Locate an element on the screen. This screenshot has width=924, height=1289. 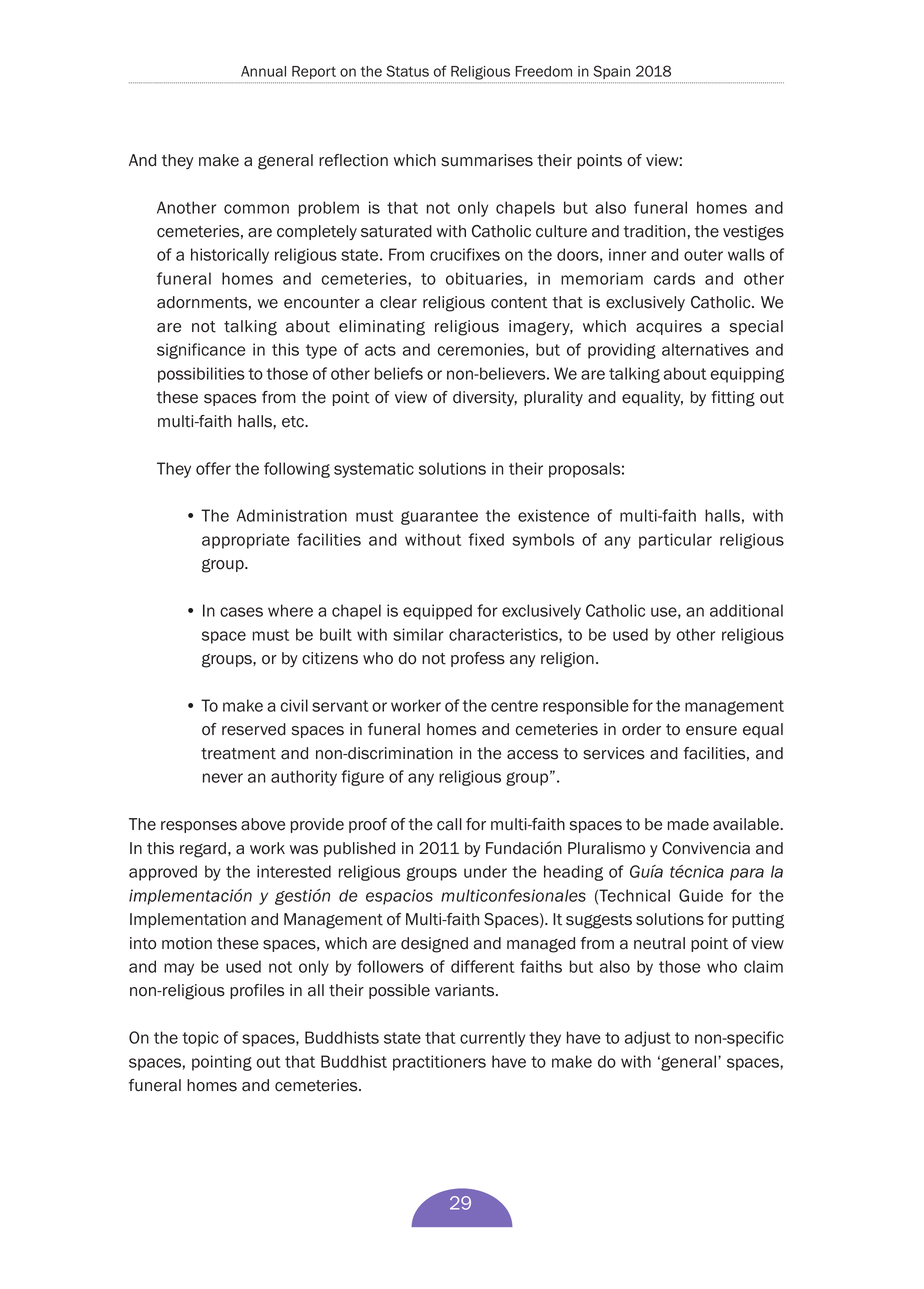
Annual is located at coordinates (263, 71).
